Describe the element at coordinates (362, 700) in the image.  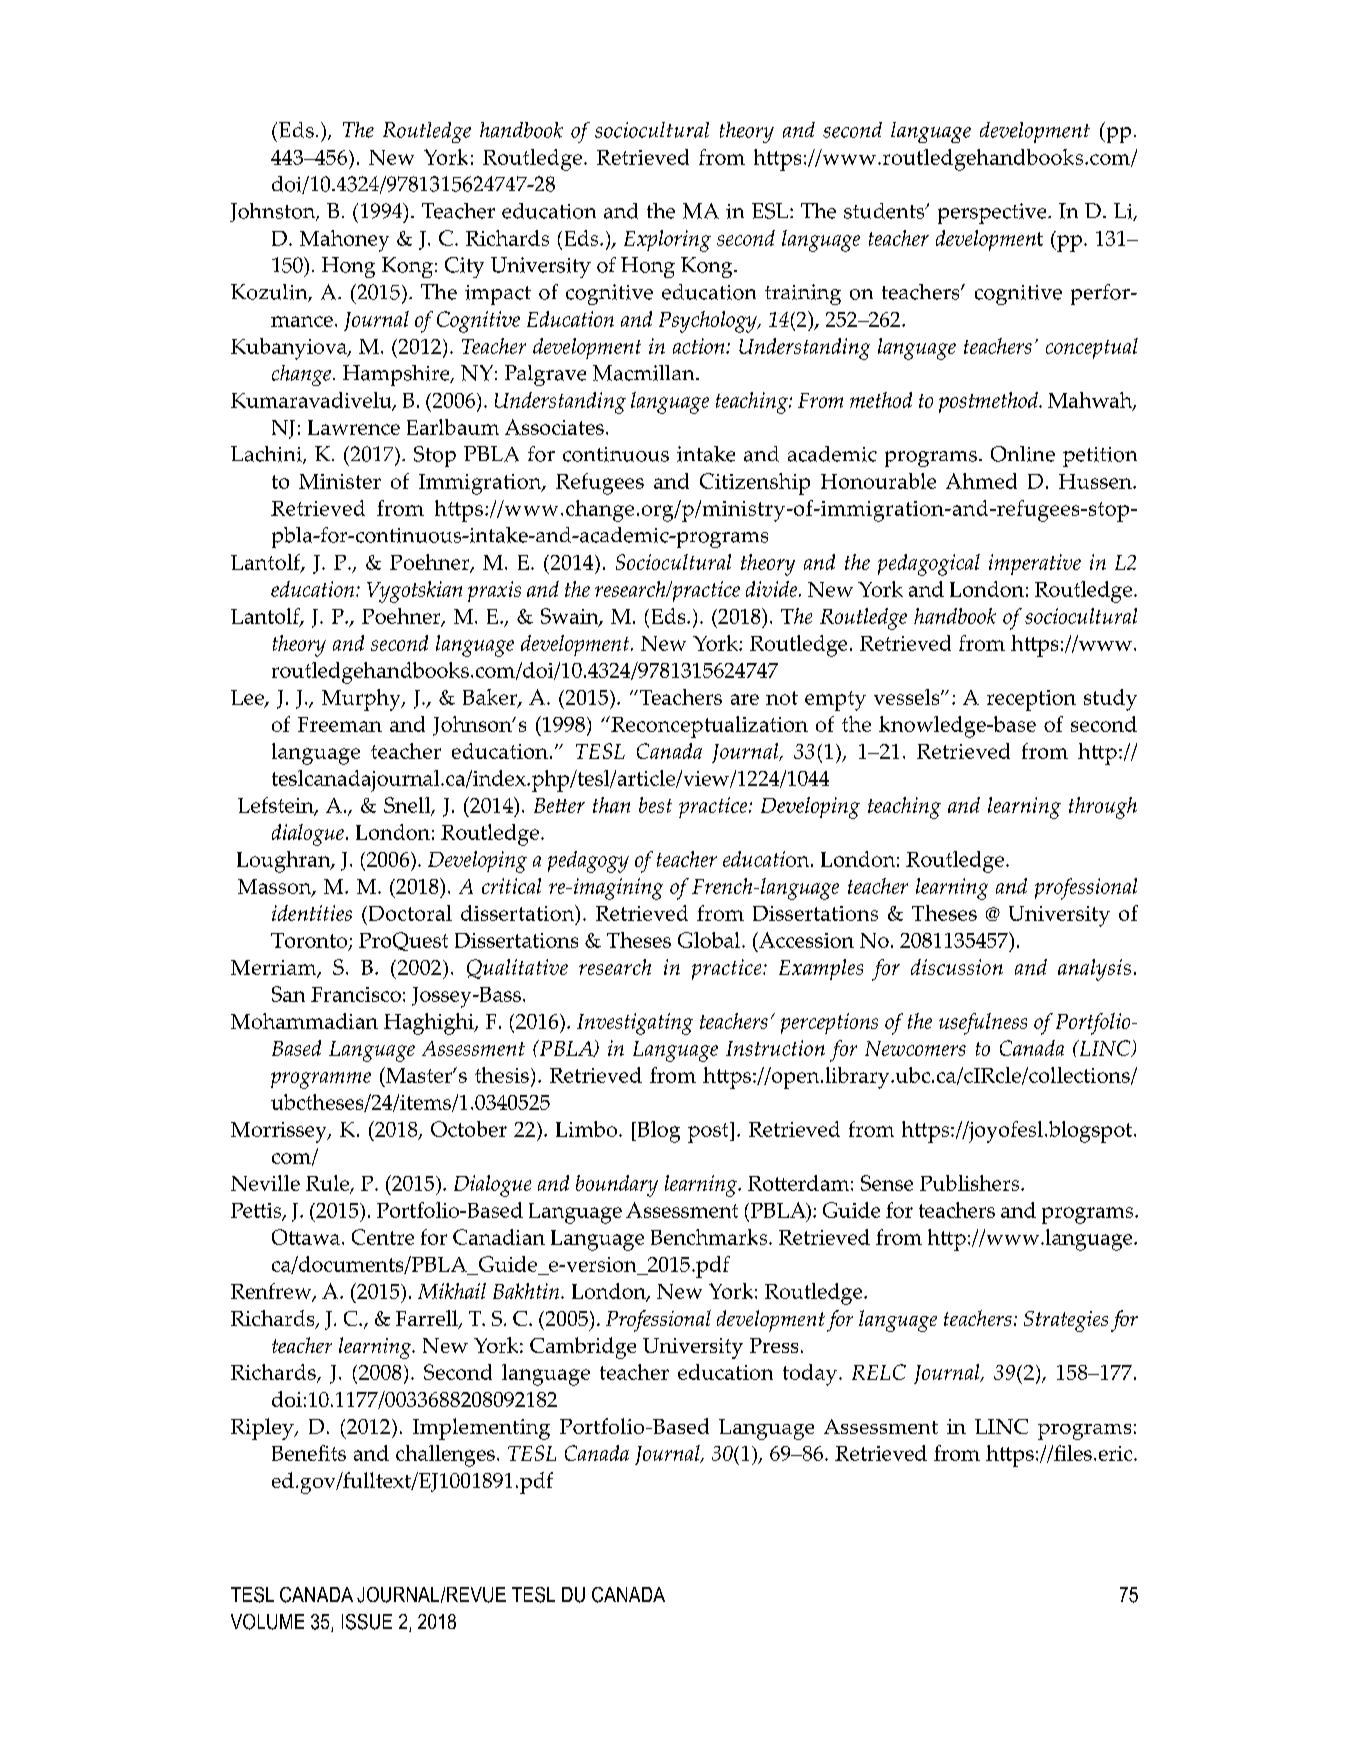
I see `Murphy` at that location.
